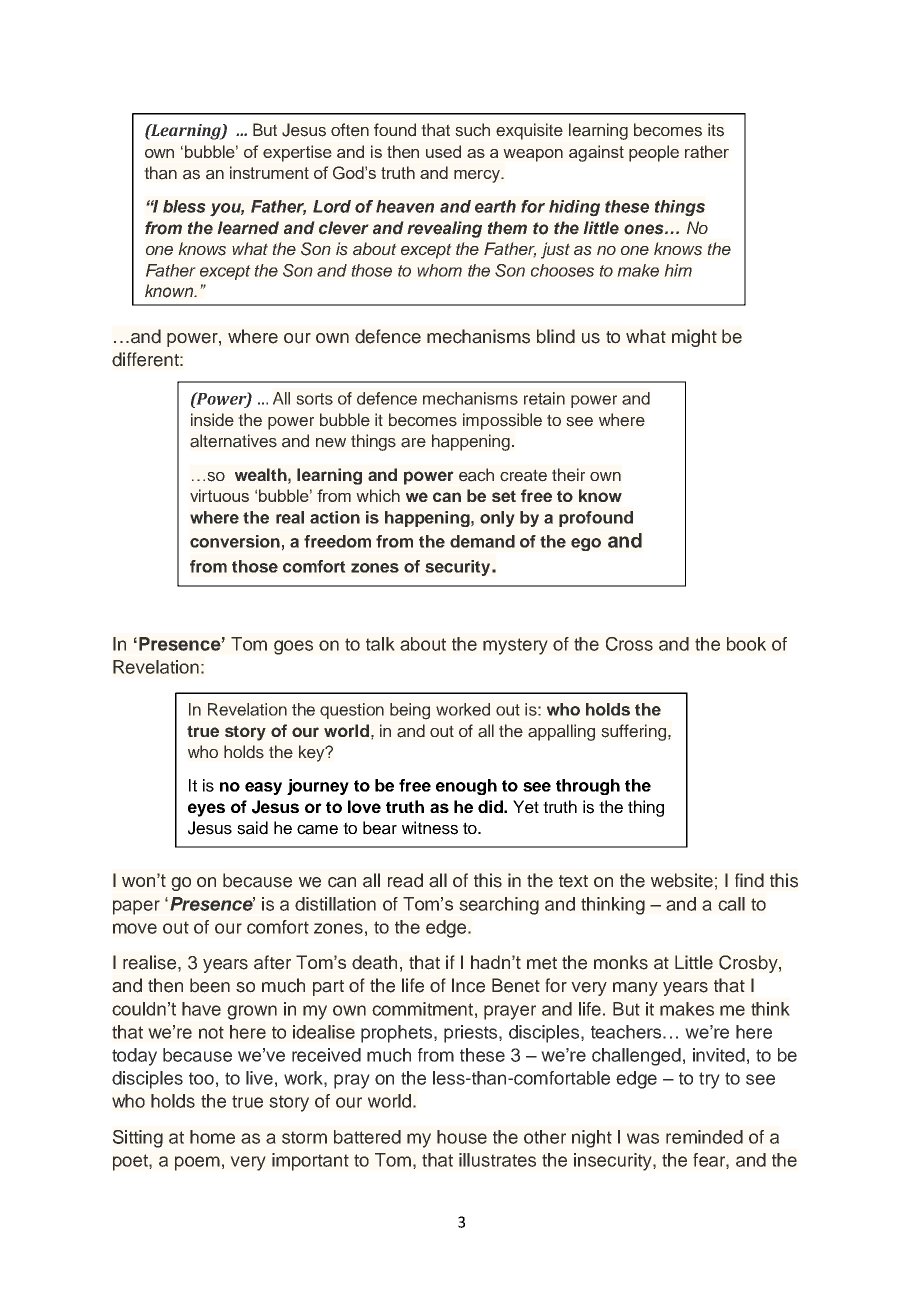  What do you see at coordinates (704, 1137) in the image?
I see `reminded` at bounding box center [704, 1137].
